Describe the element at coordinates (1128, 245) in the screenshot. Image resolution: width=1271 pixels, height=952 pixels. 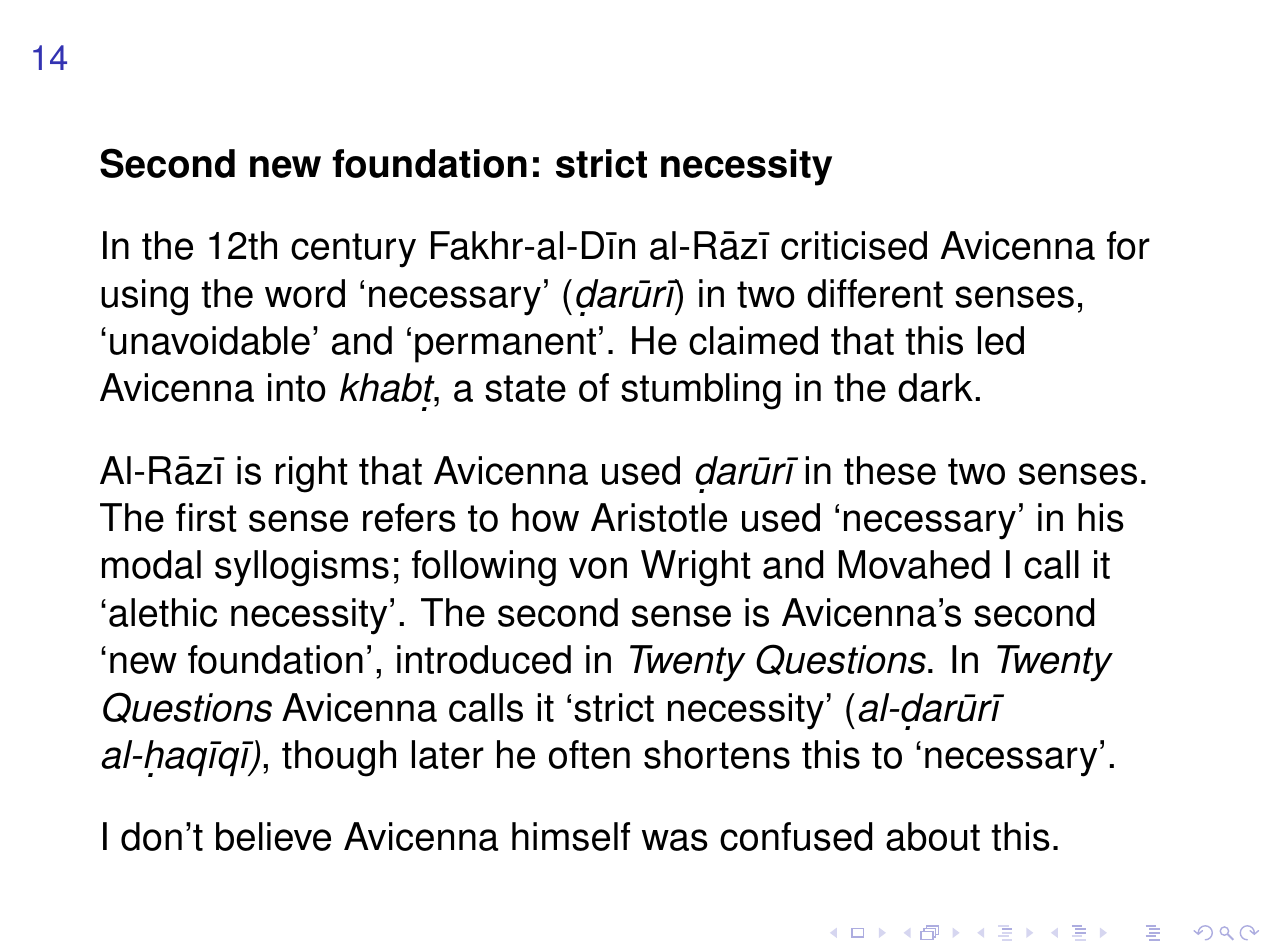
I see `for` at that location.
